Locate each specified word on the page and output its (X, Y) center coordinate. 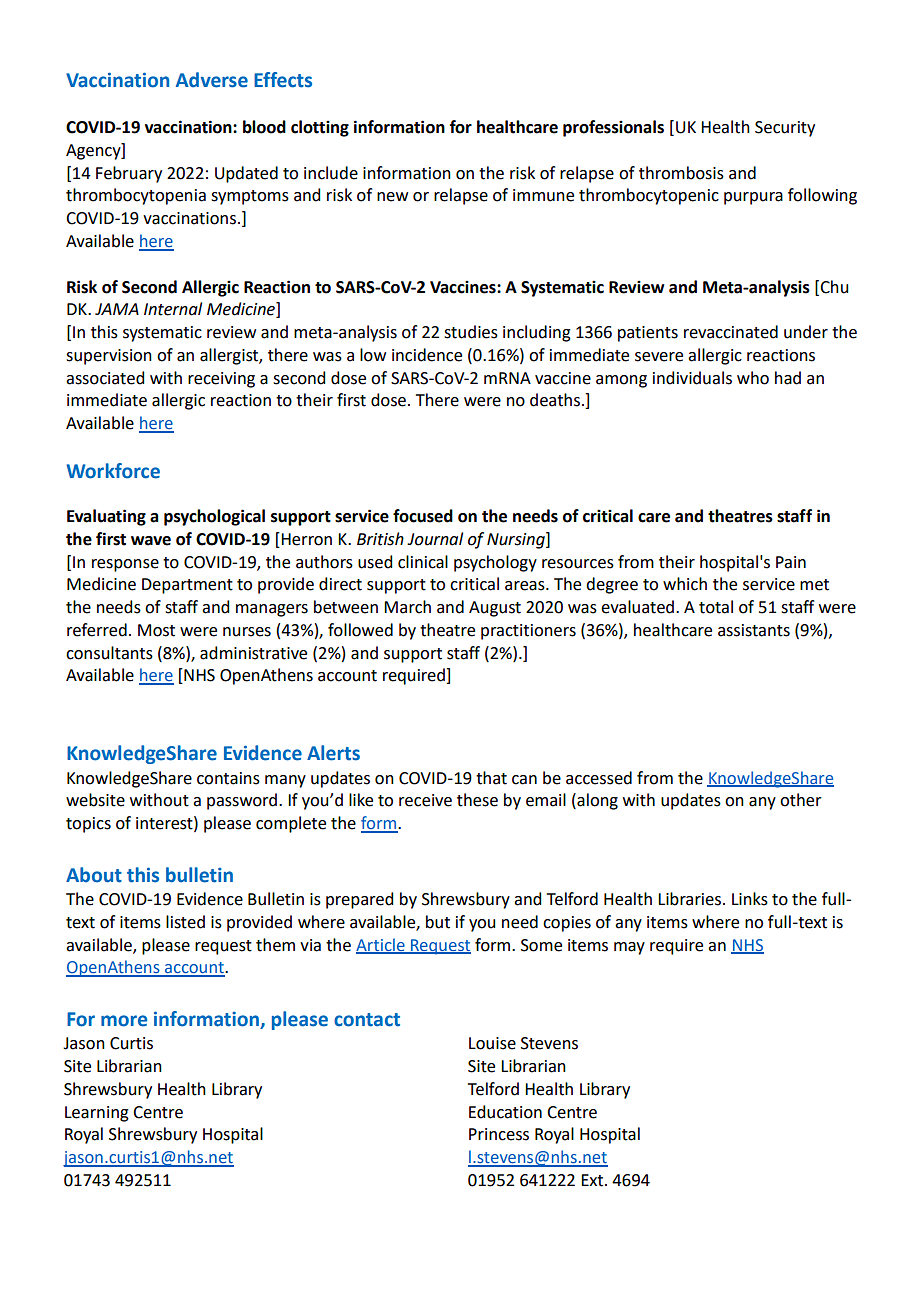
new (392, 197)
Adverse (212, 80)
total (716, 607)
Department (187, 586)
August (495, 609)
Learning (97, 1114)
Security (785, 129)
